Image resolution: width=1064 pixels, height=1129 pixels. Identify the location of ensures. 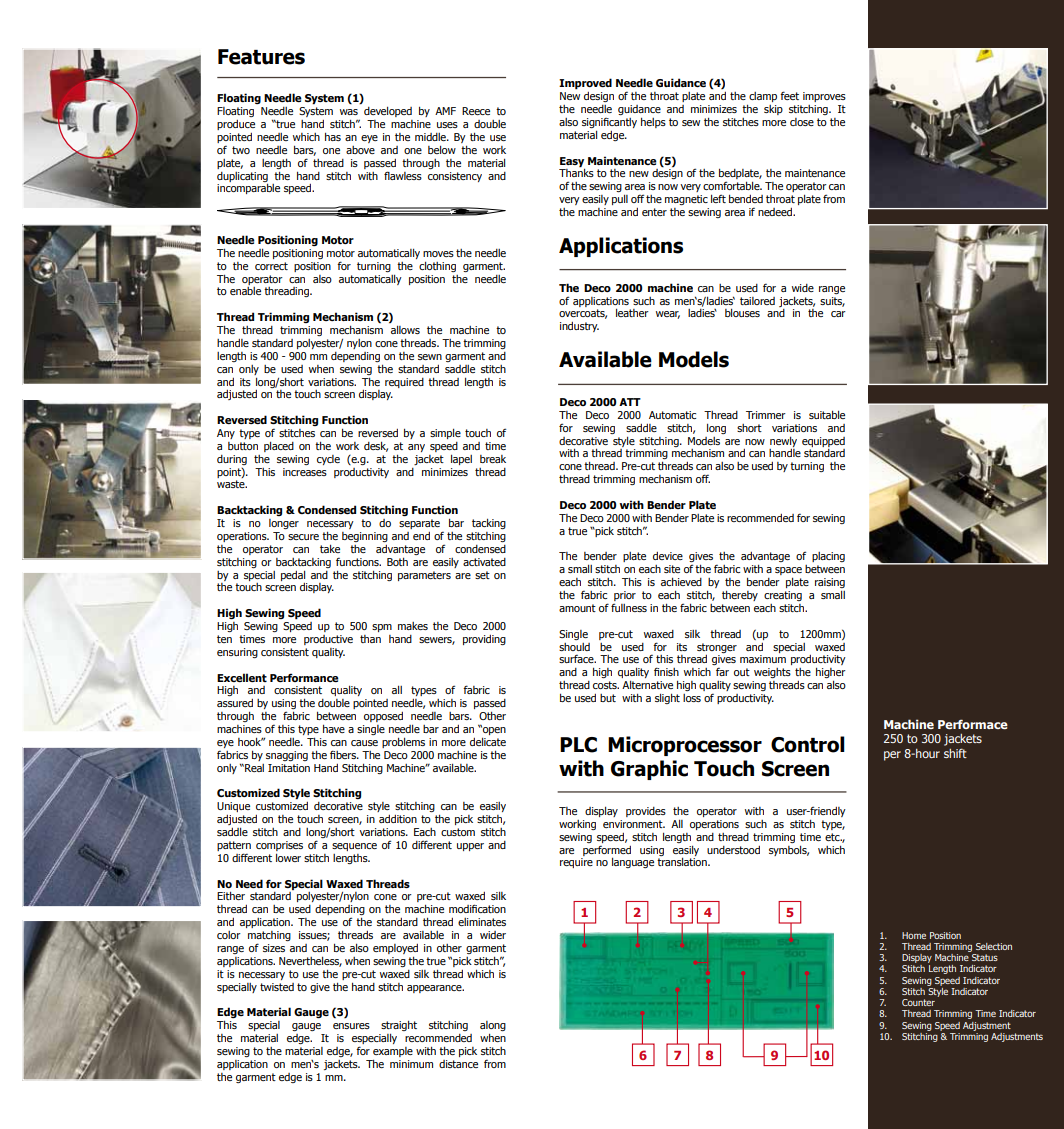
(351, 1026).
